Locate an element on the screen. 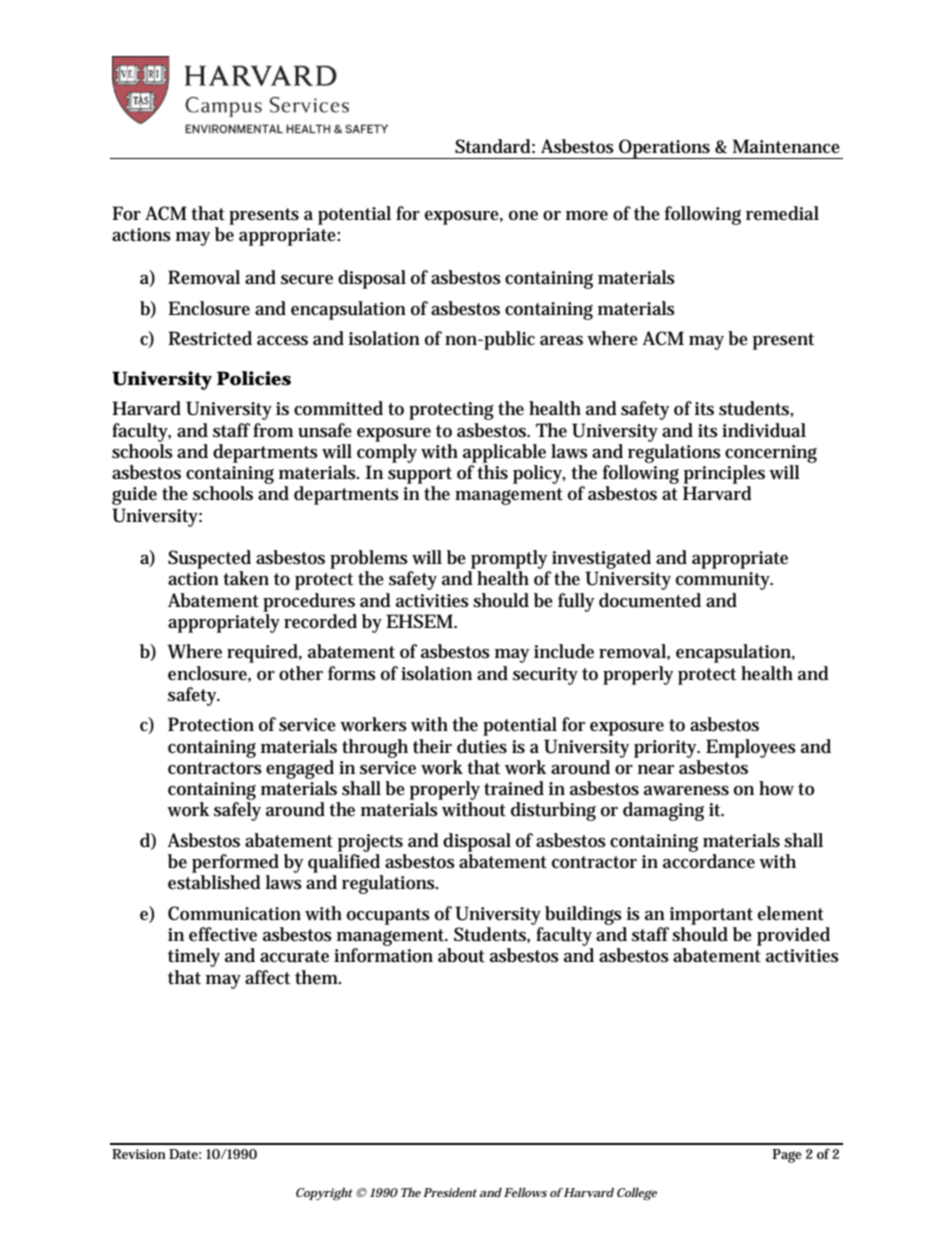 The height and width of the screenshot is (1233, 952). Operations is located at coordinates (665, 149).
